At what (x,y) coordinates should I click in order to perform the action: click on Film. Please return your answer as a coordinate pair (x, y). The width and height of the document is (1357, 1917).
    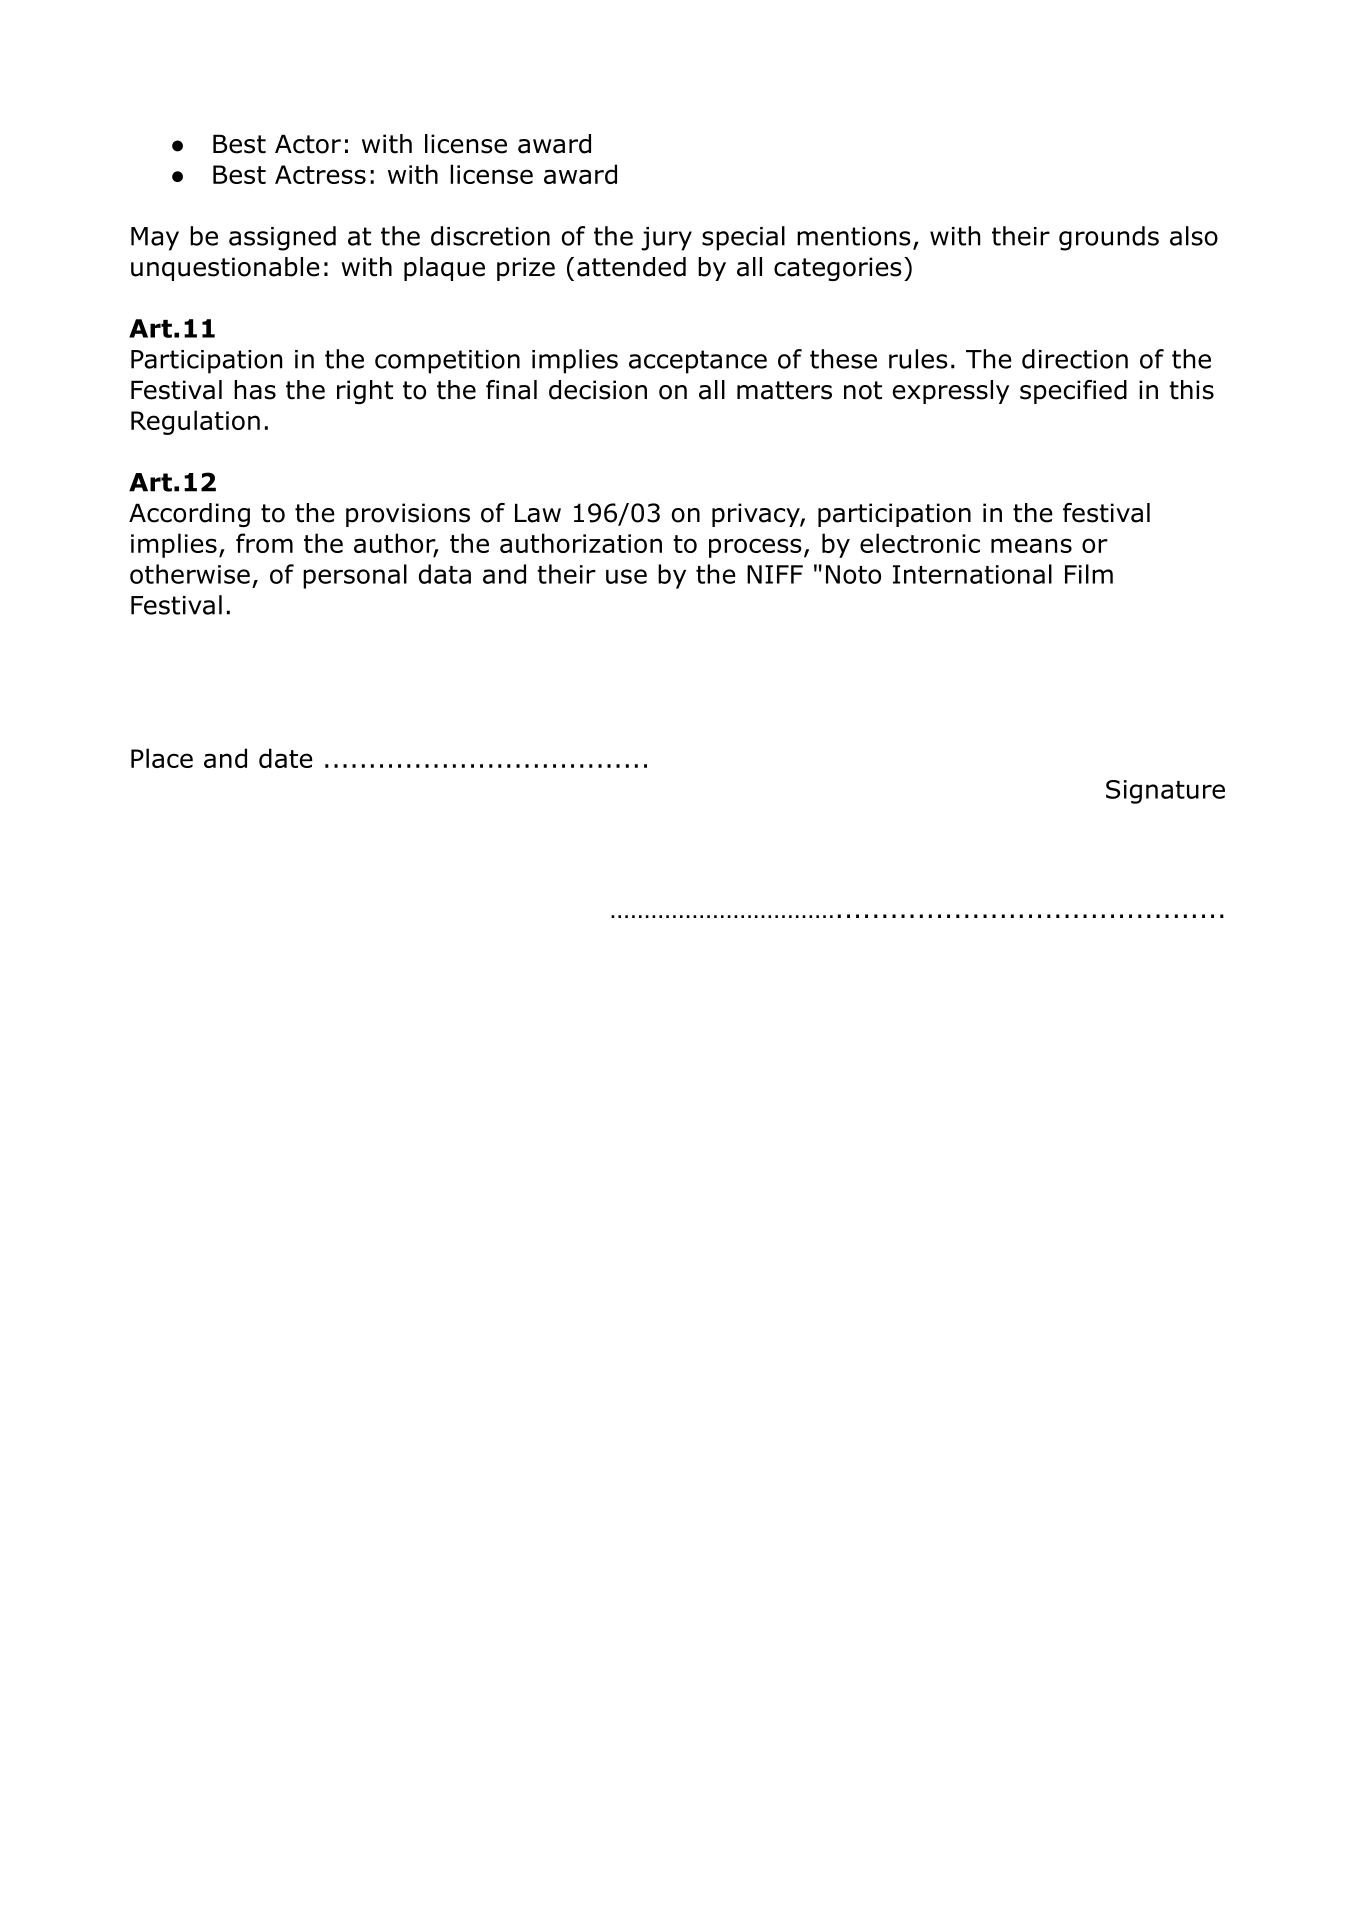
    Looking at the image, I should click on (1089, 574).
